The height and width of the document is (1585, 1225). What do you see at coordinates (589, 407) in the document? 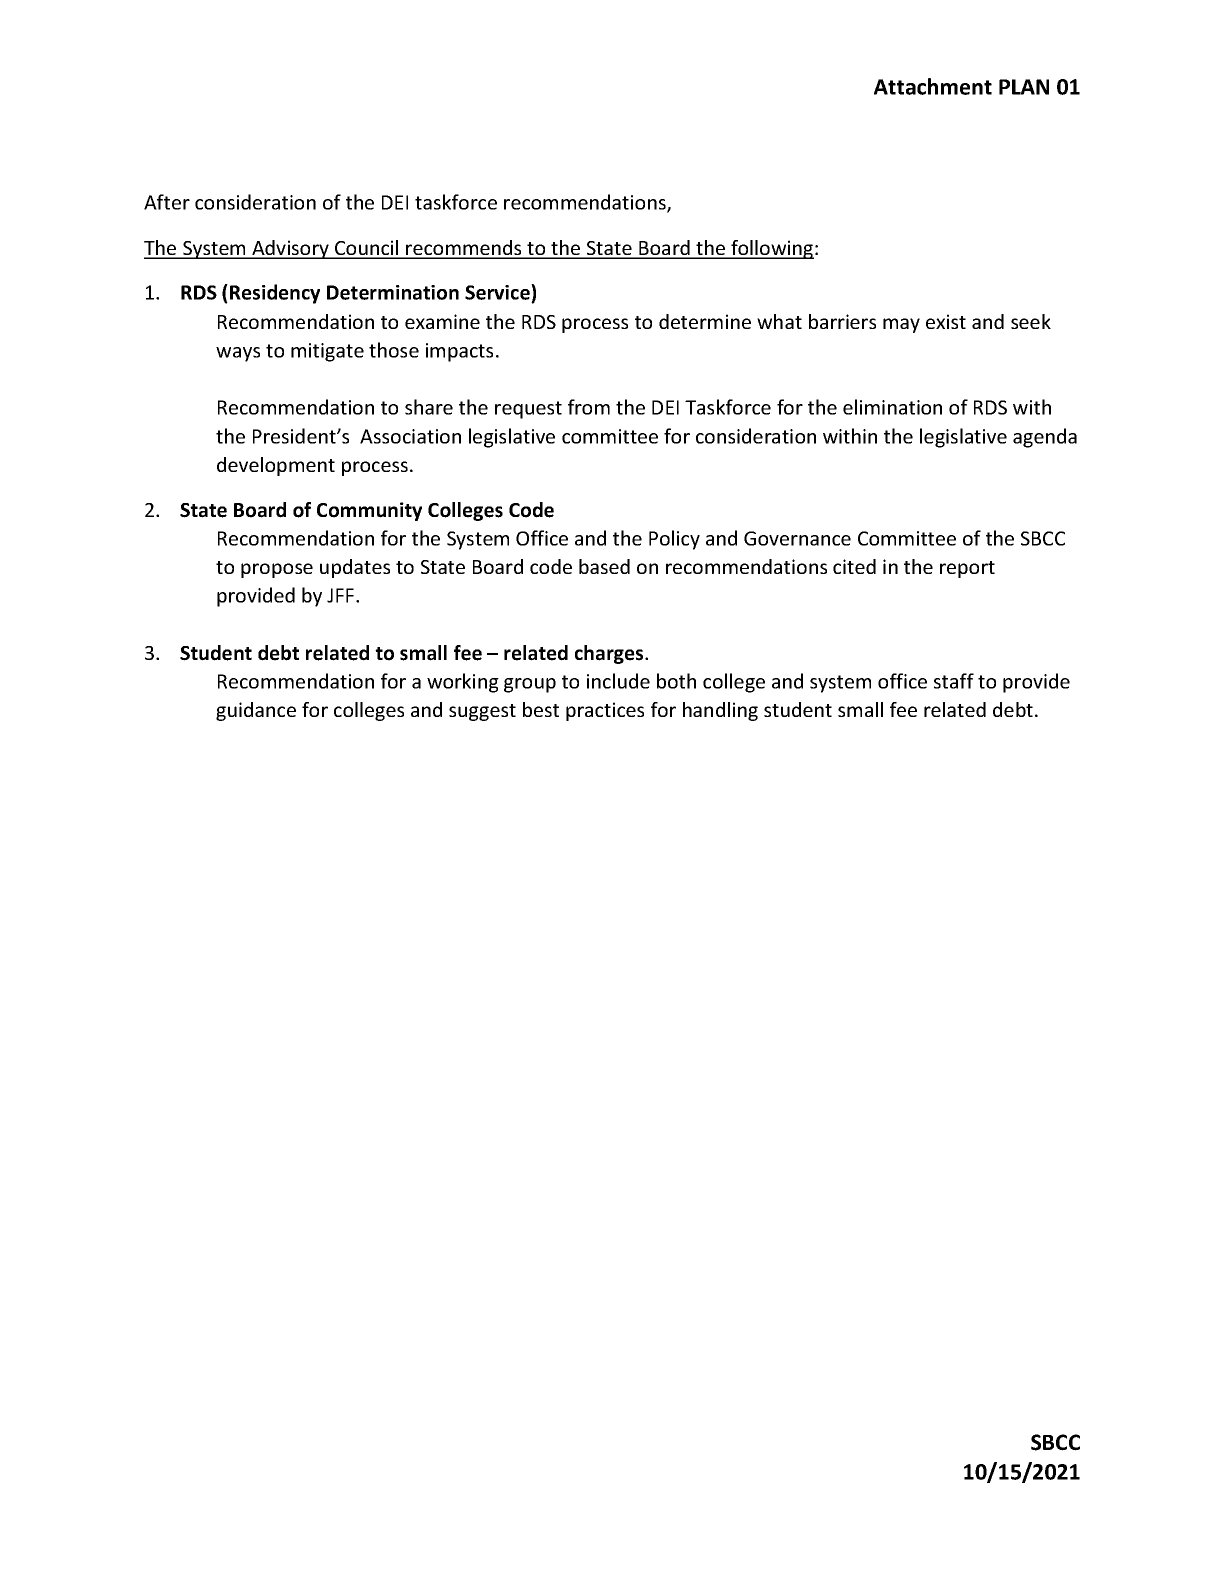
I see `from` at bounding box center [589, 407].
